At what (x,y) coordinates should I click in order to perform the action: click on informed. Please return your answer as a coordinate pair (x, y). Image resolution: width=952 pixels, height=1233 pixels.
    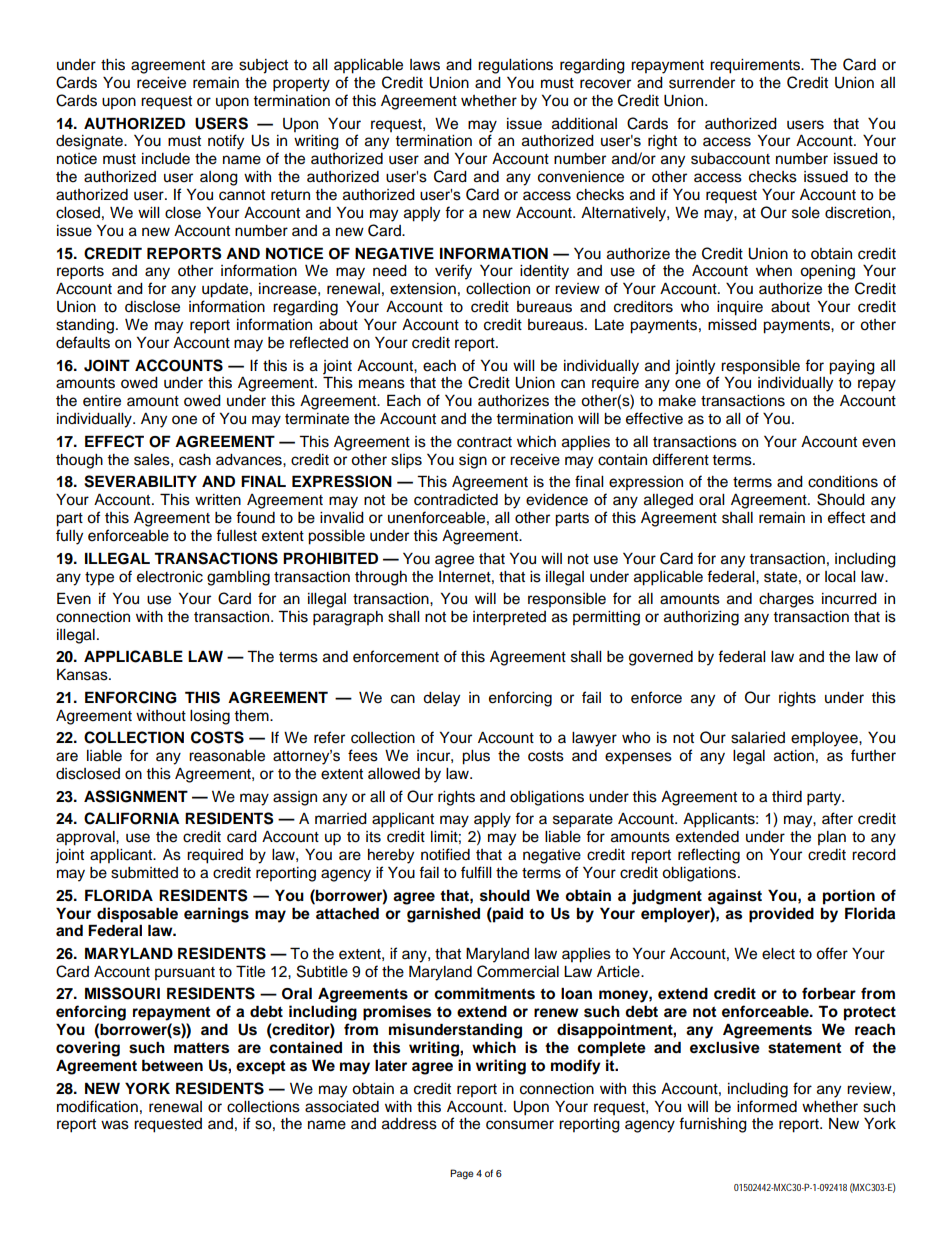
    Looking at the image, I should click on (767, 1106).
